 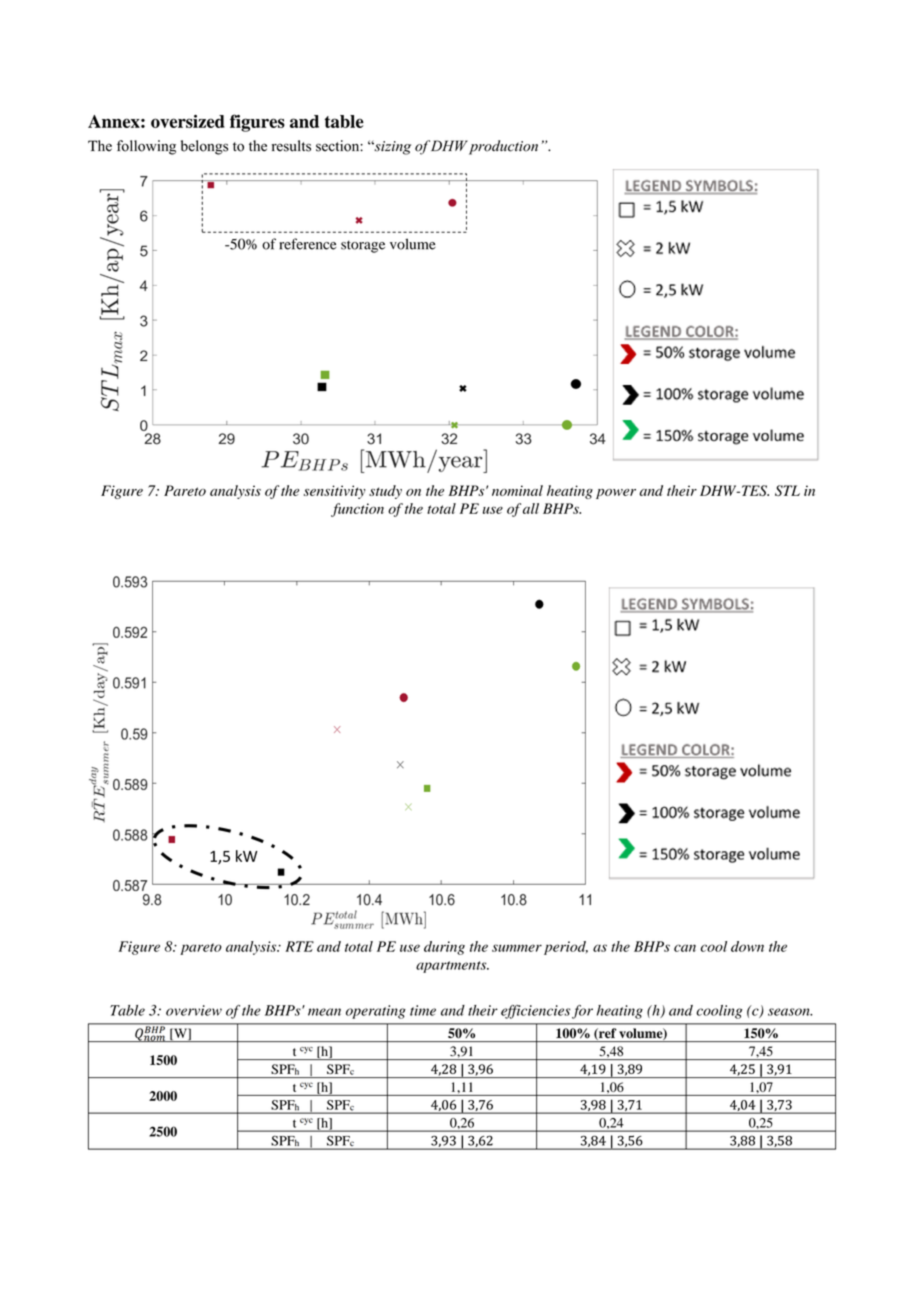 What do you see at coordinates (503, 147) in the document?
I see `production` at bounding box center [503, 147].
